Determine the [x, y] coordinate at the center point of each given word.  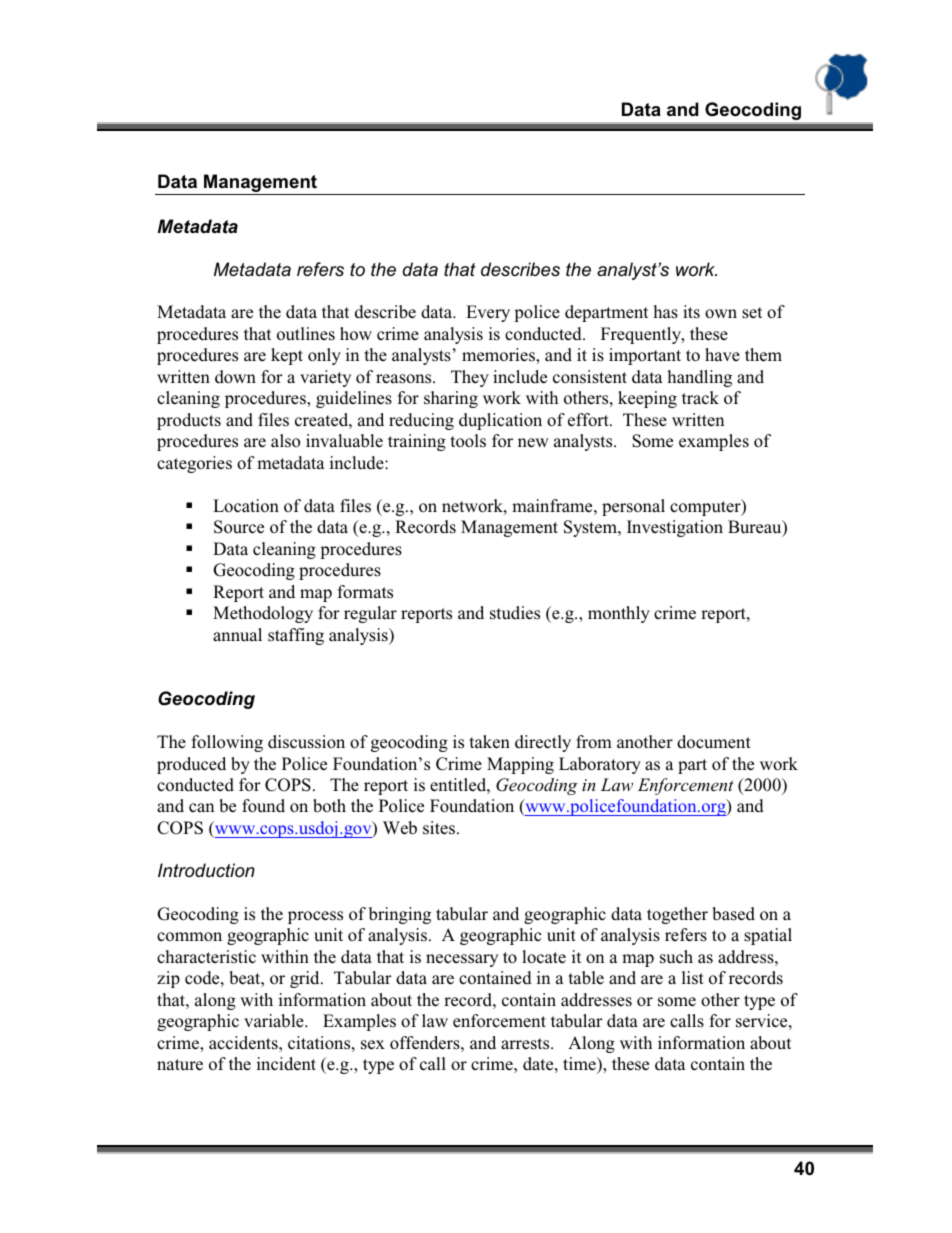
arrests [526, 1044]
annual [237, 635]
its [691, 312]
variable [275, 1021]
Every [488, 313]
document [714, 742]
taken [490, 742]
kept [287, 356]
